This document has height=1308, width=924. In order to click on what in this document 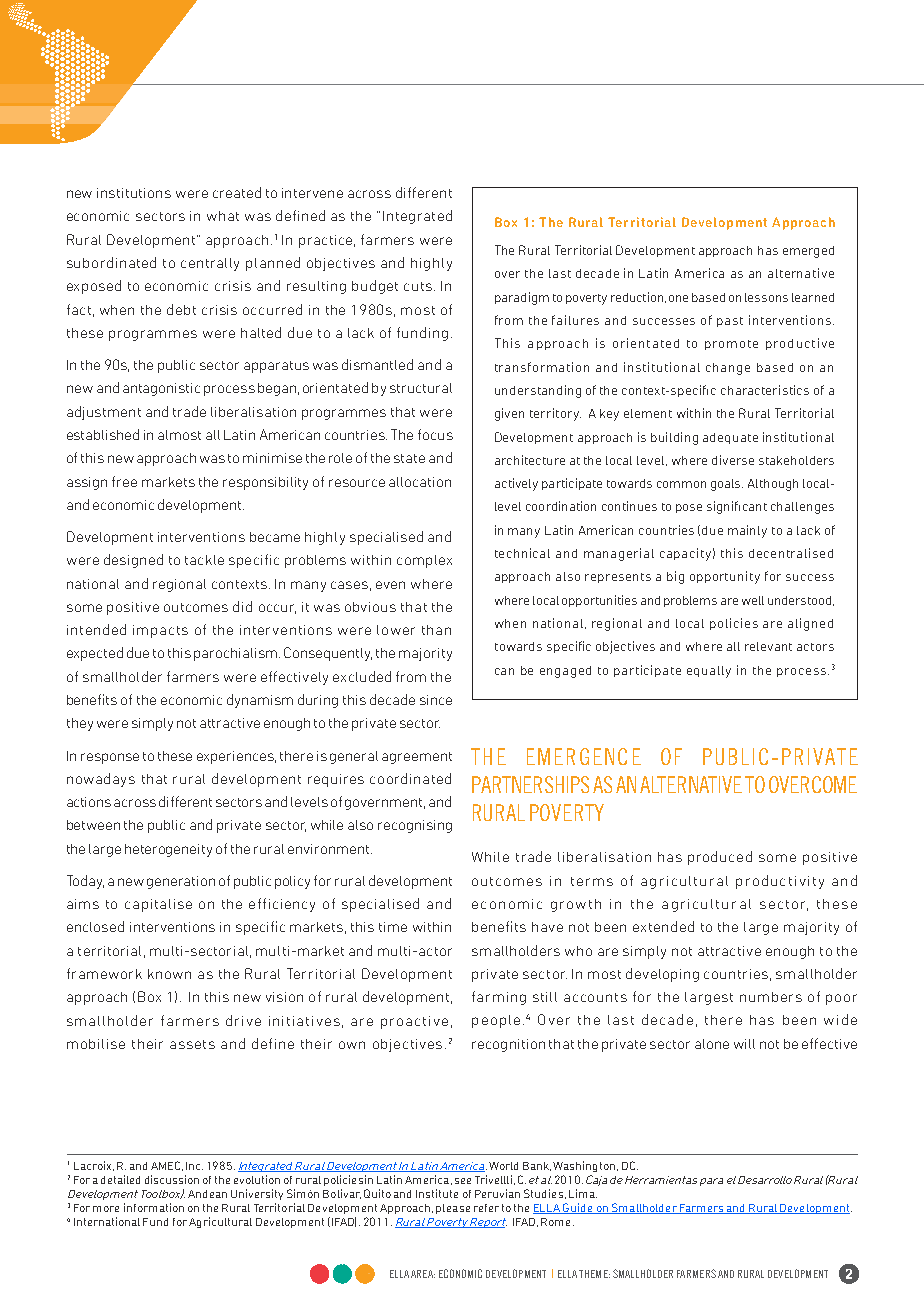, I will do `click(223, 216)`.
